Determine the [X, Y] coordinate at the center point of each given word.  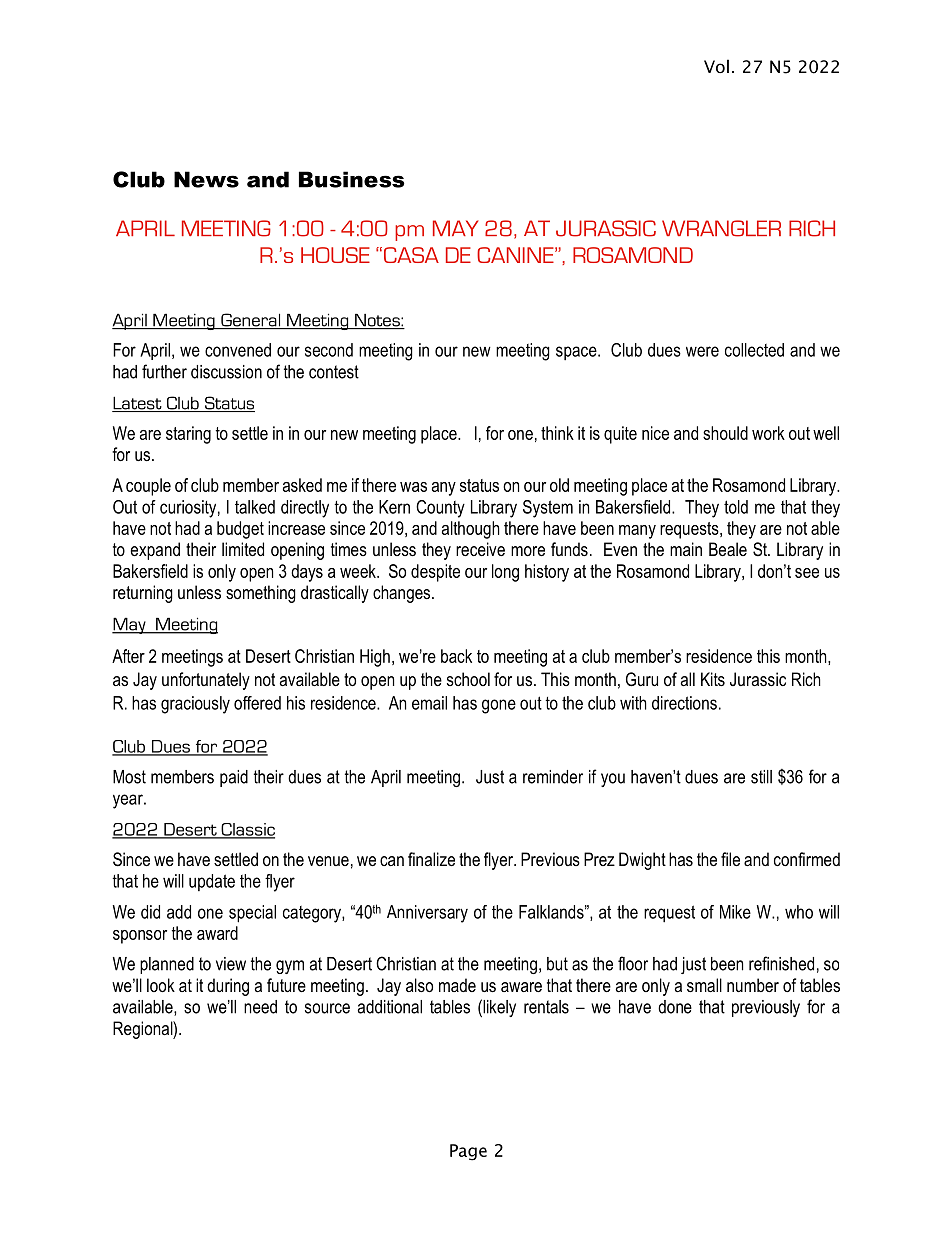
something [261, 594]
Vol [716, 66]
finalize [431, 859]
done [675, 1007]
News [206, 179]
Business [352, 179]
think [557, 433]
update [212, 882]
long [505, 573]
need [260, 1007]
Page [468, 1152]
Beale [728, 549]
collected [754, 350]
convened [238, 350]
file [730, 859]
